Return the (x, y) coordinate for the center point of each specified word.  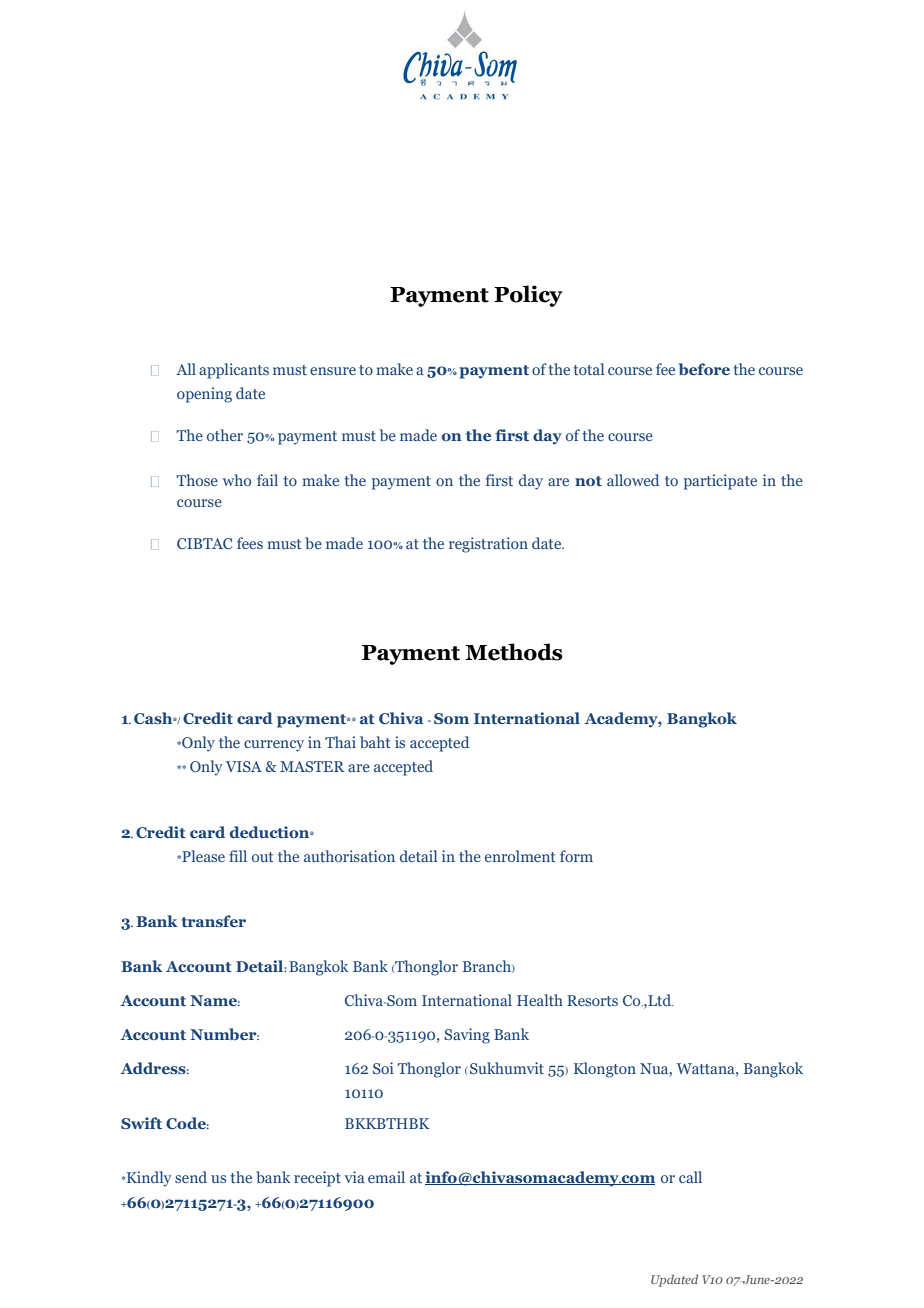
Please (202, 856)
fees (250, 543)
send (191, 1177)
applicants (234, 371)
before (704, 369)
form (576, 856)
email (386, 1177)
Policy (528, 296)
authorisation (349, 856)
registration (488, 545)
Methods (514, 652)
